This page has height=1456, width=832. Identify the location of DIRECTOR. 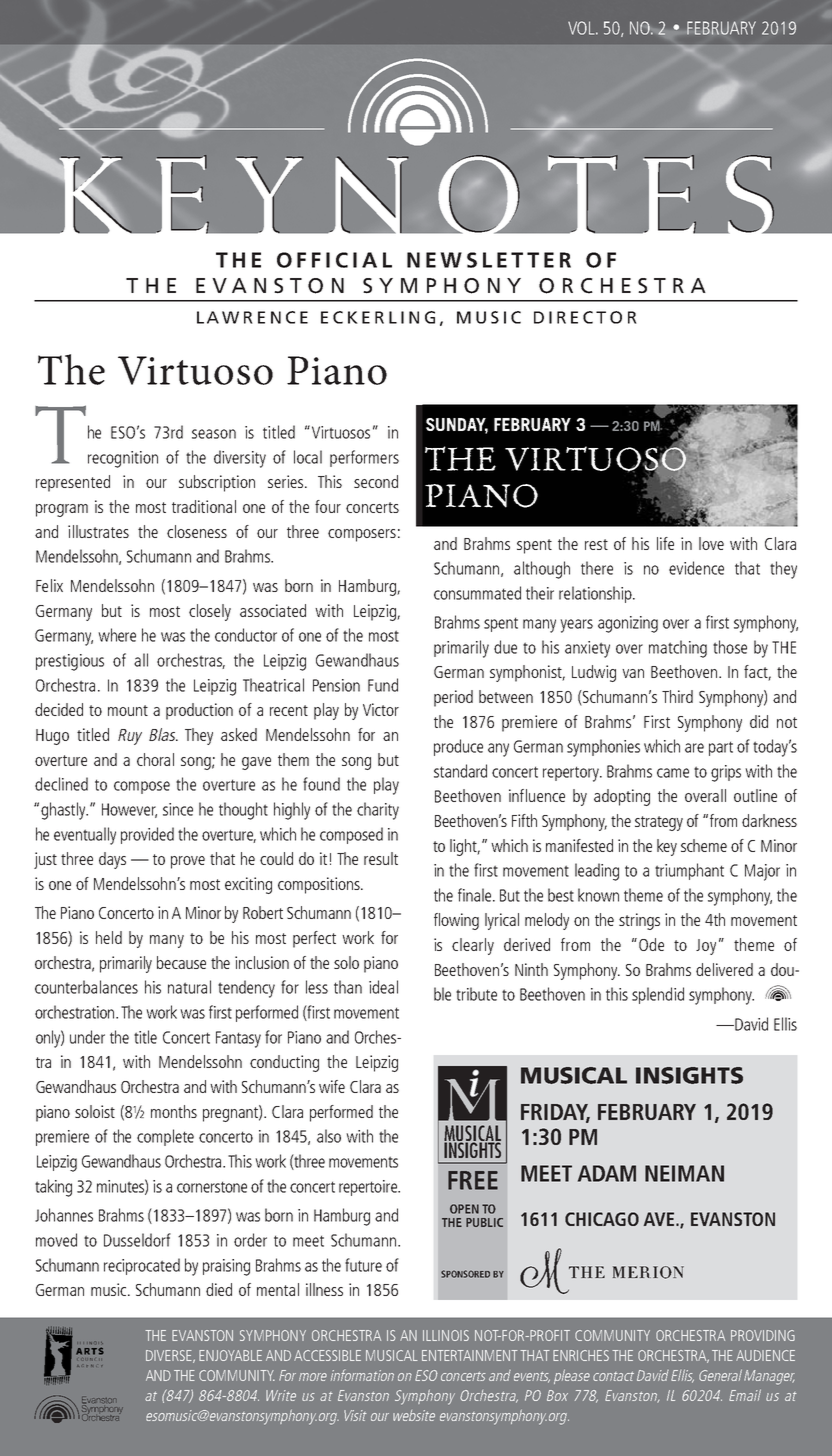
(585, 317).
